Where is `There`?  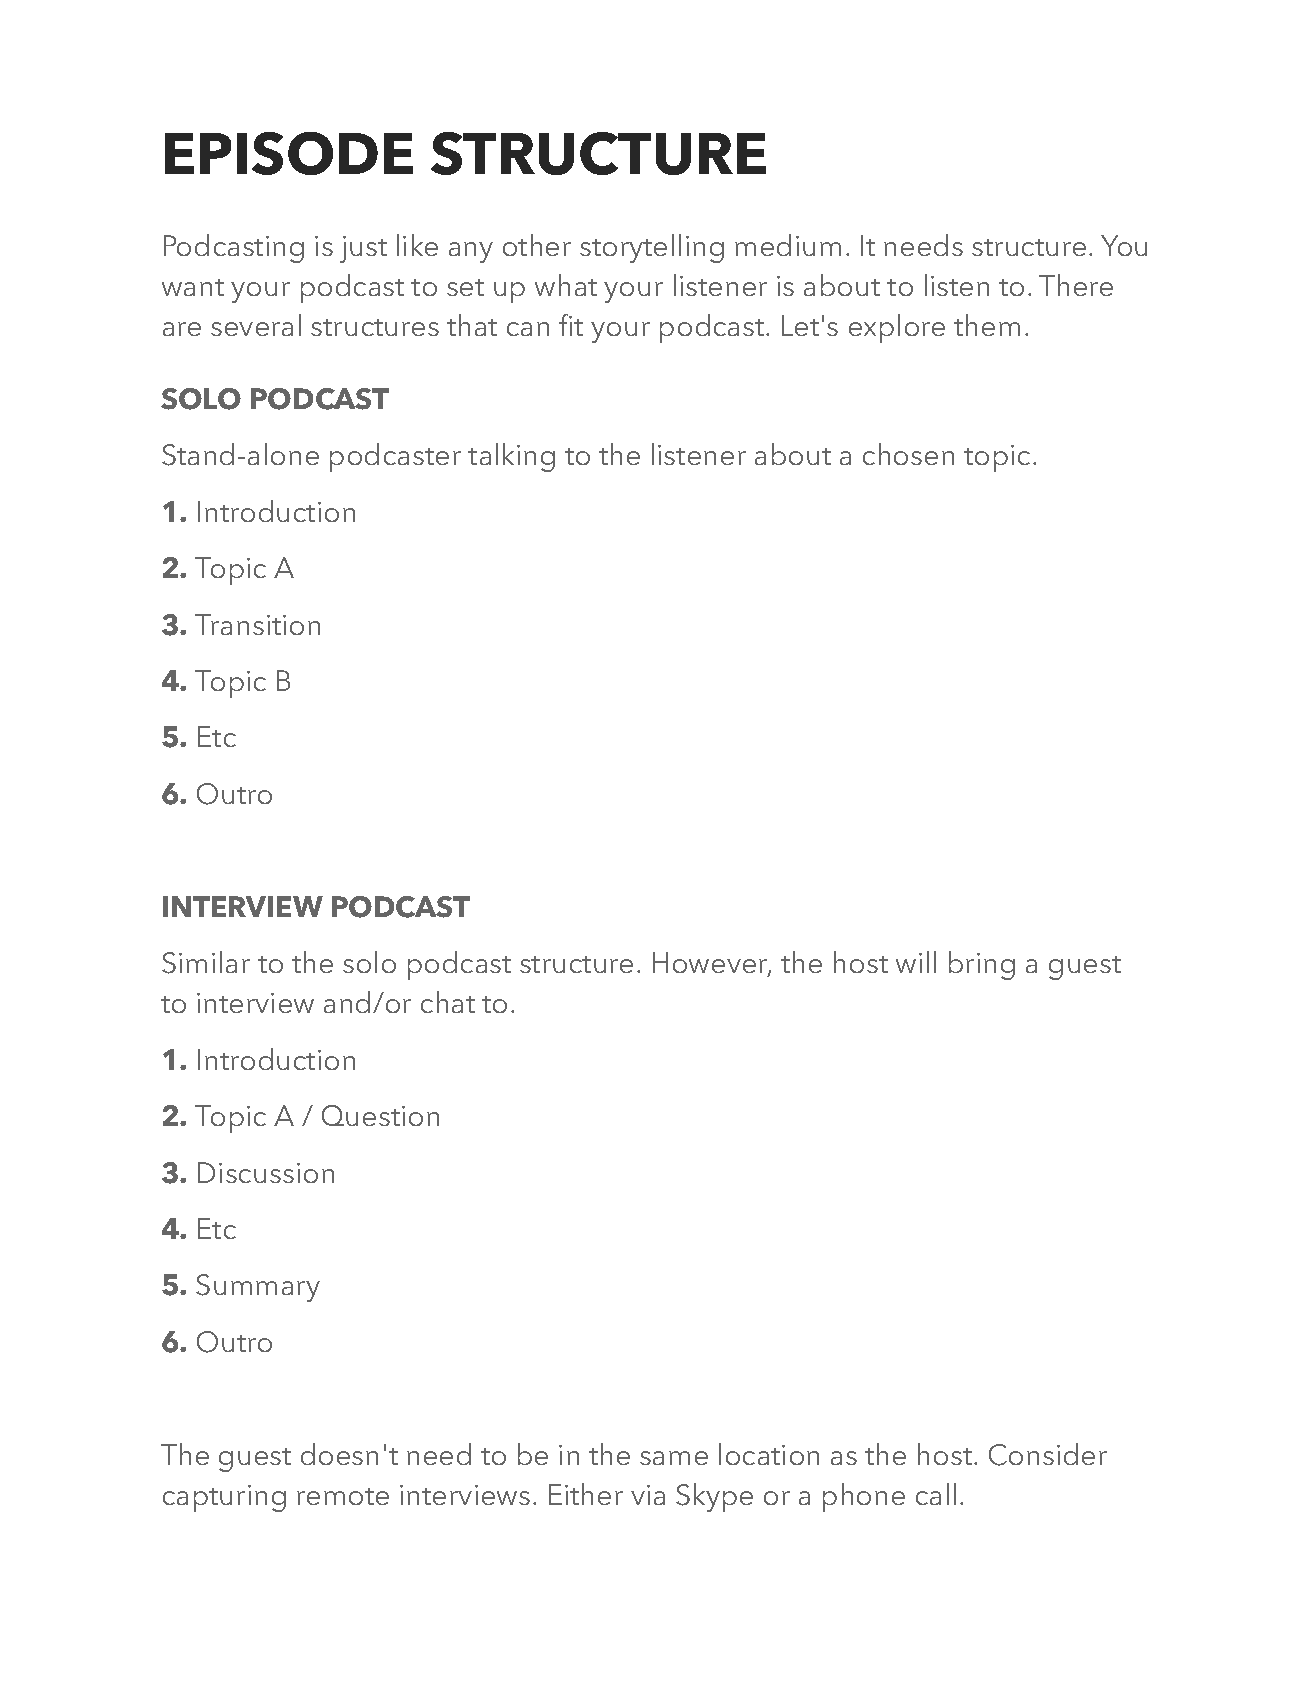 There is located at coordinates (1076, 285).
